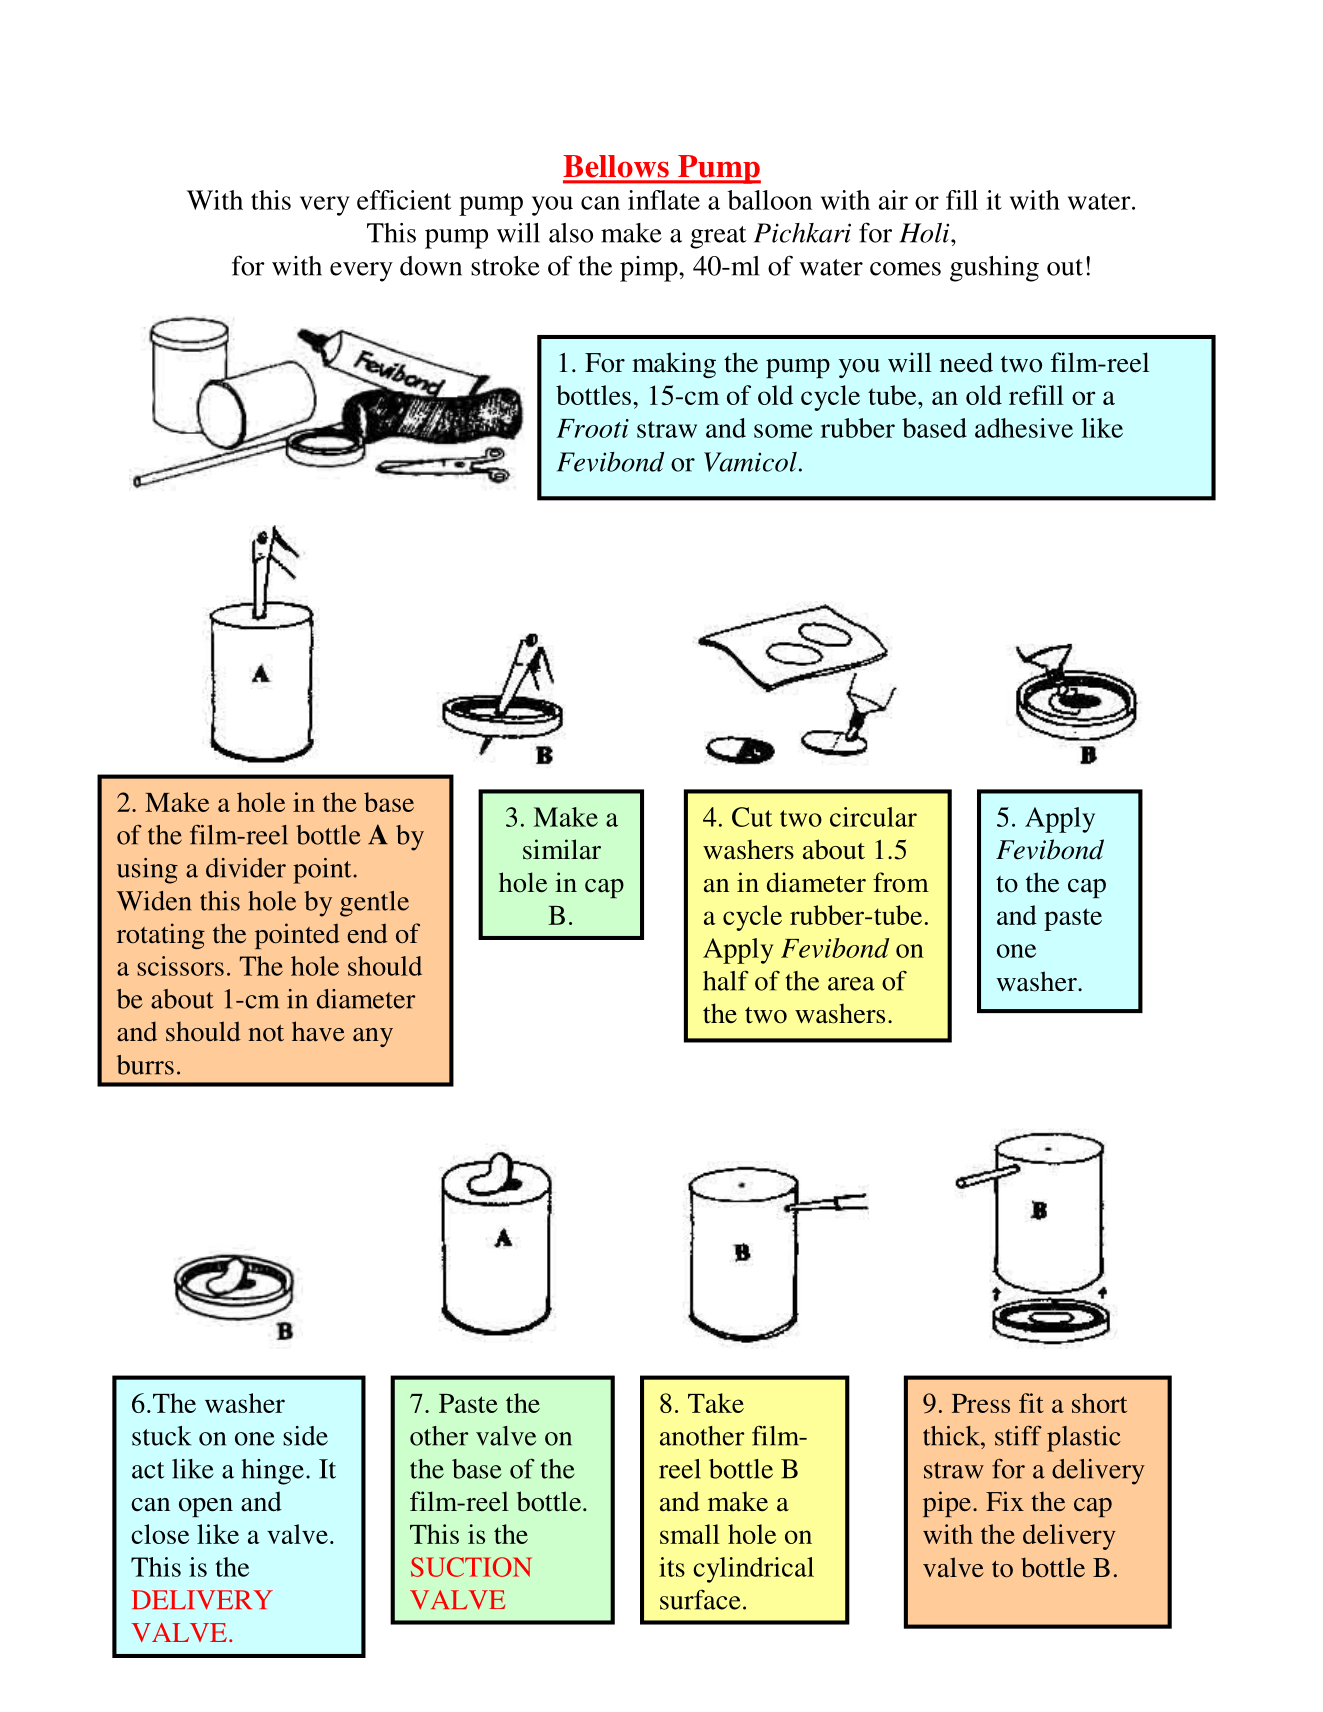 This screenshot has width=1323, height=1712. Describe the element at coordinates (246, 868) in the screenshot. I see `divider` at that location.
